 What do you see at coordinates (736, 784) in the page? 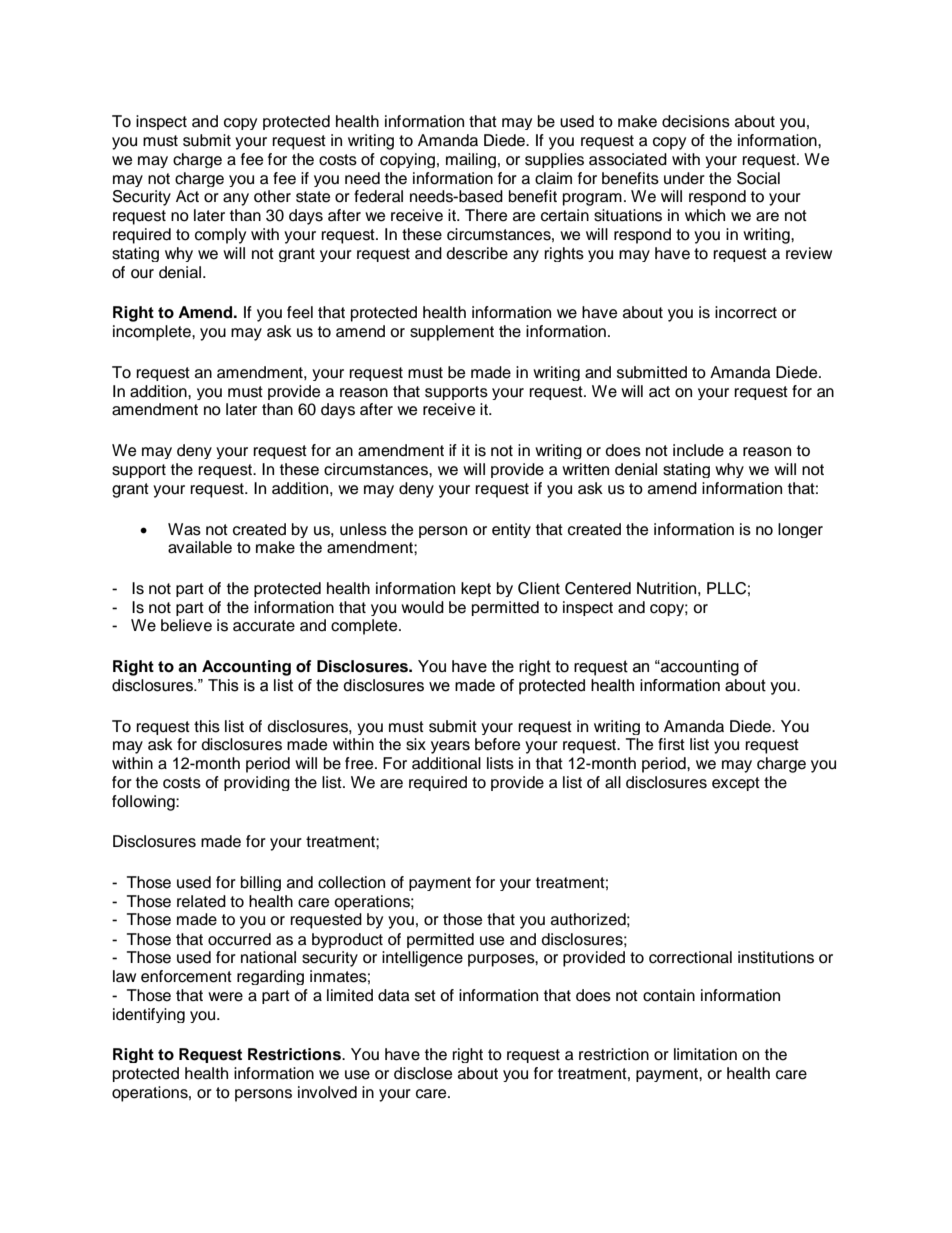
I see `except` at bounding box center [736, 784].
